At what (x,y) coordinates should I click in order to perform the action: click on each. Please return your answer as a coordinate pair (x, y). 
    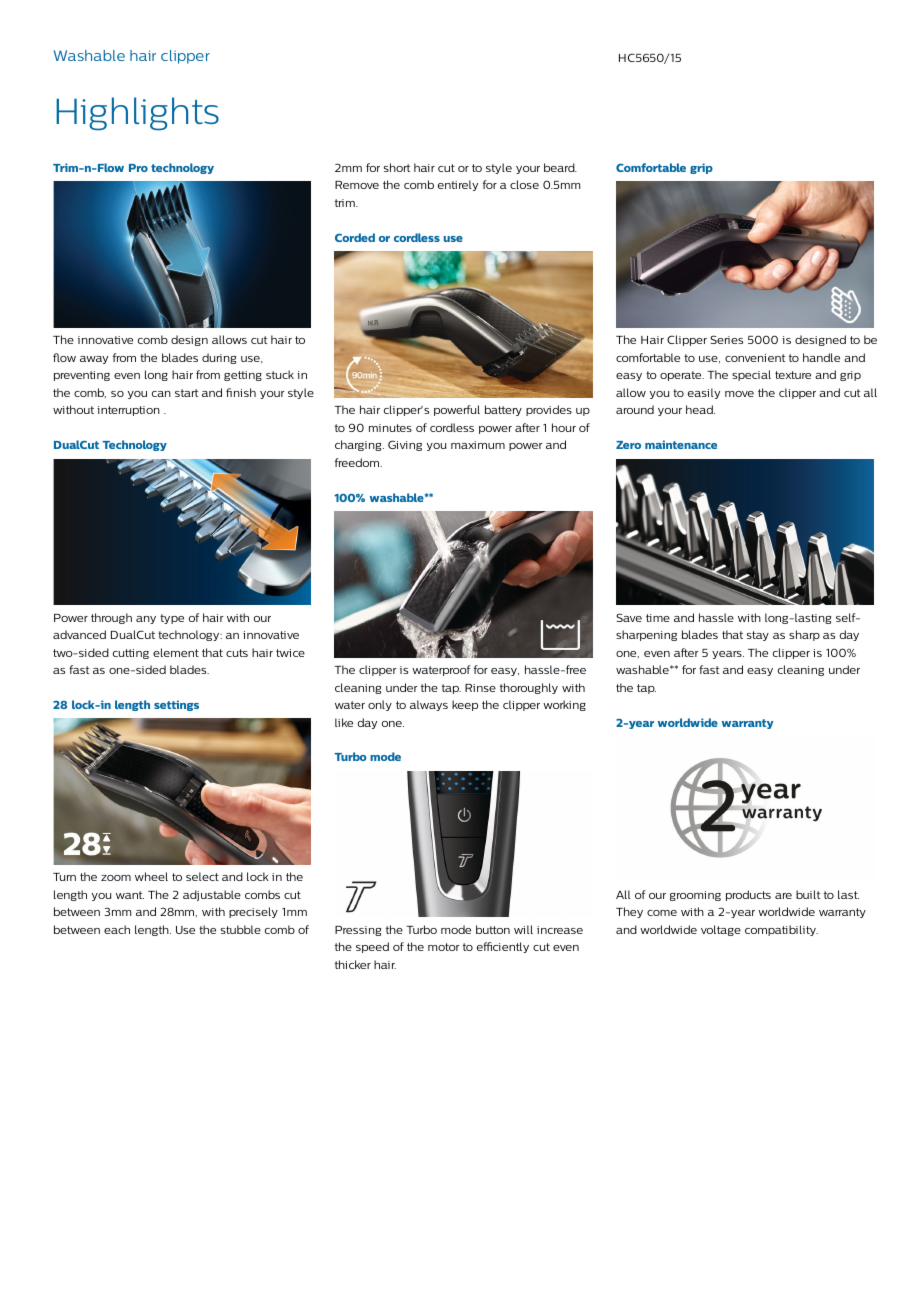
    Looking at the image, I should click on (117, 929).
